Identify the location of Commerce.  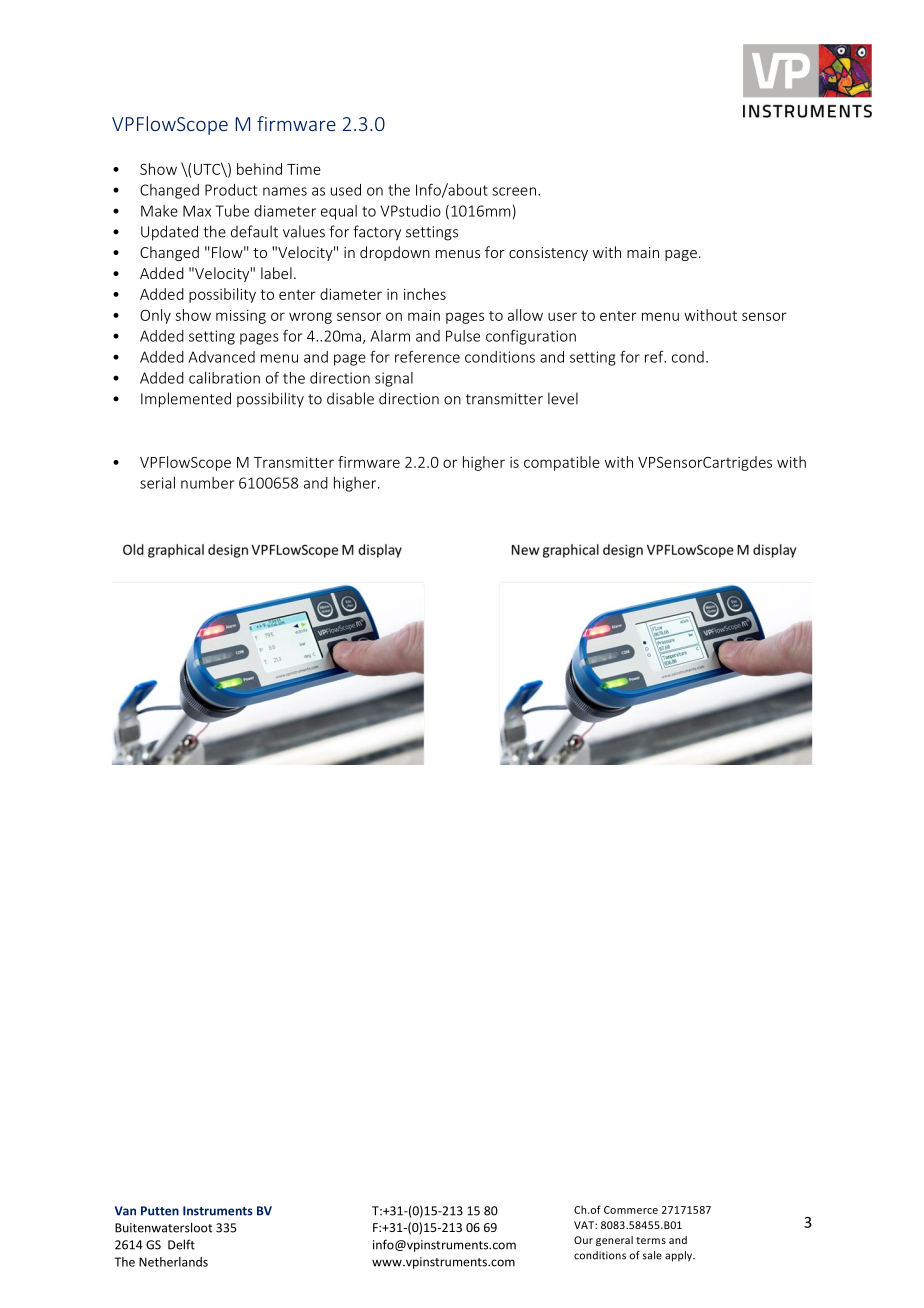
(631, 1210).
